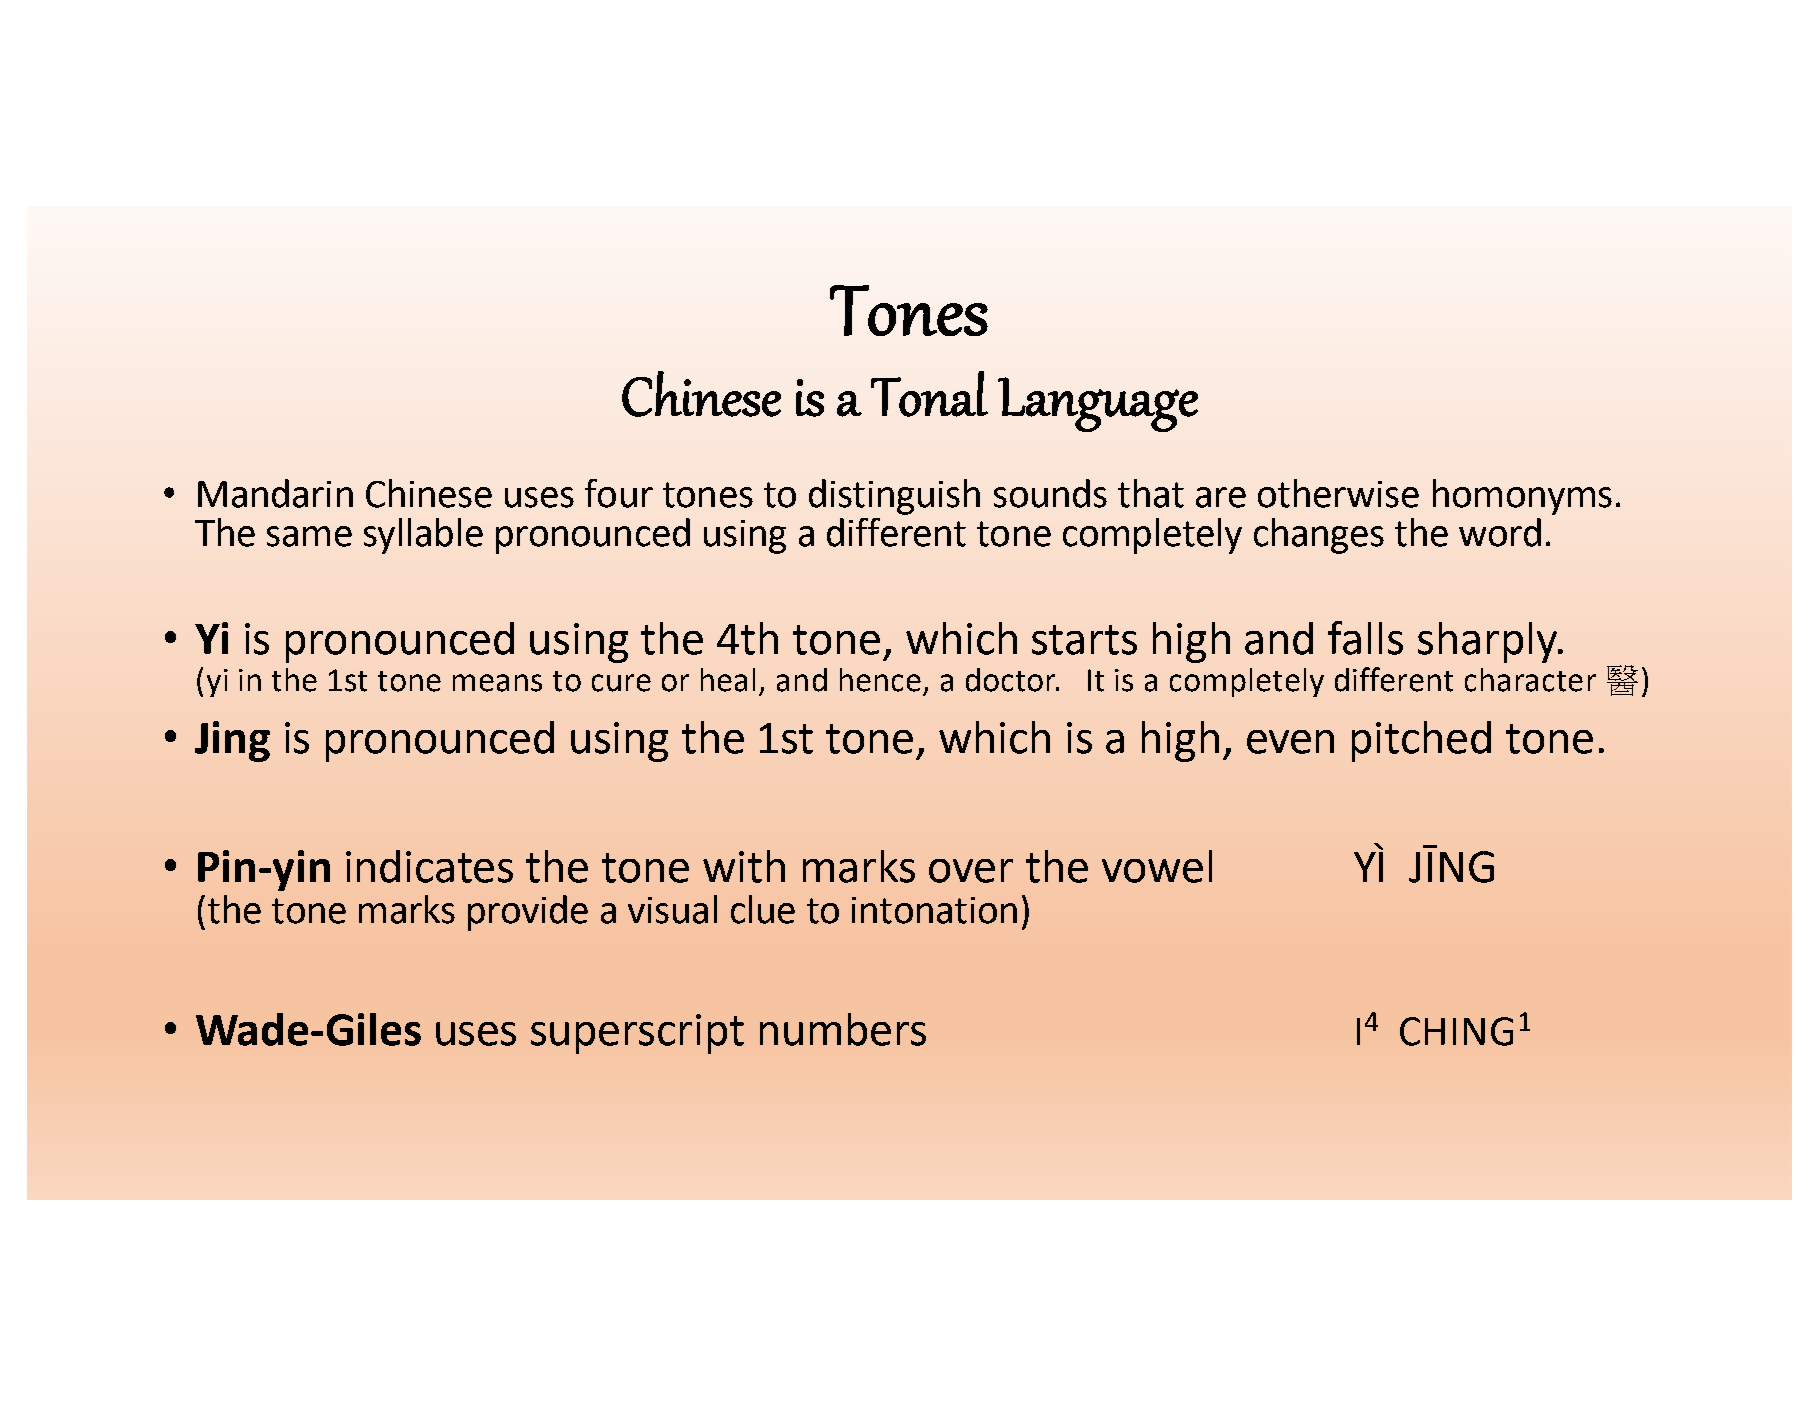 The height and width of the page is (1406, 1819). What do you see at coordinates (880, 680) in the page?
I see `hence` at bounding box center [880, 680].
